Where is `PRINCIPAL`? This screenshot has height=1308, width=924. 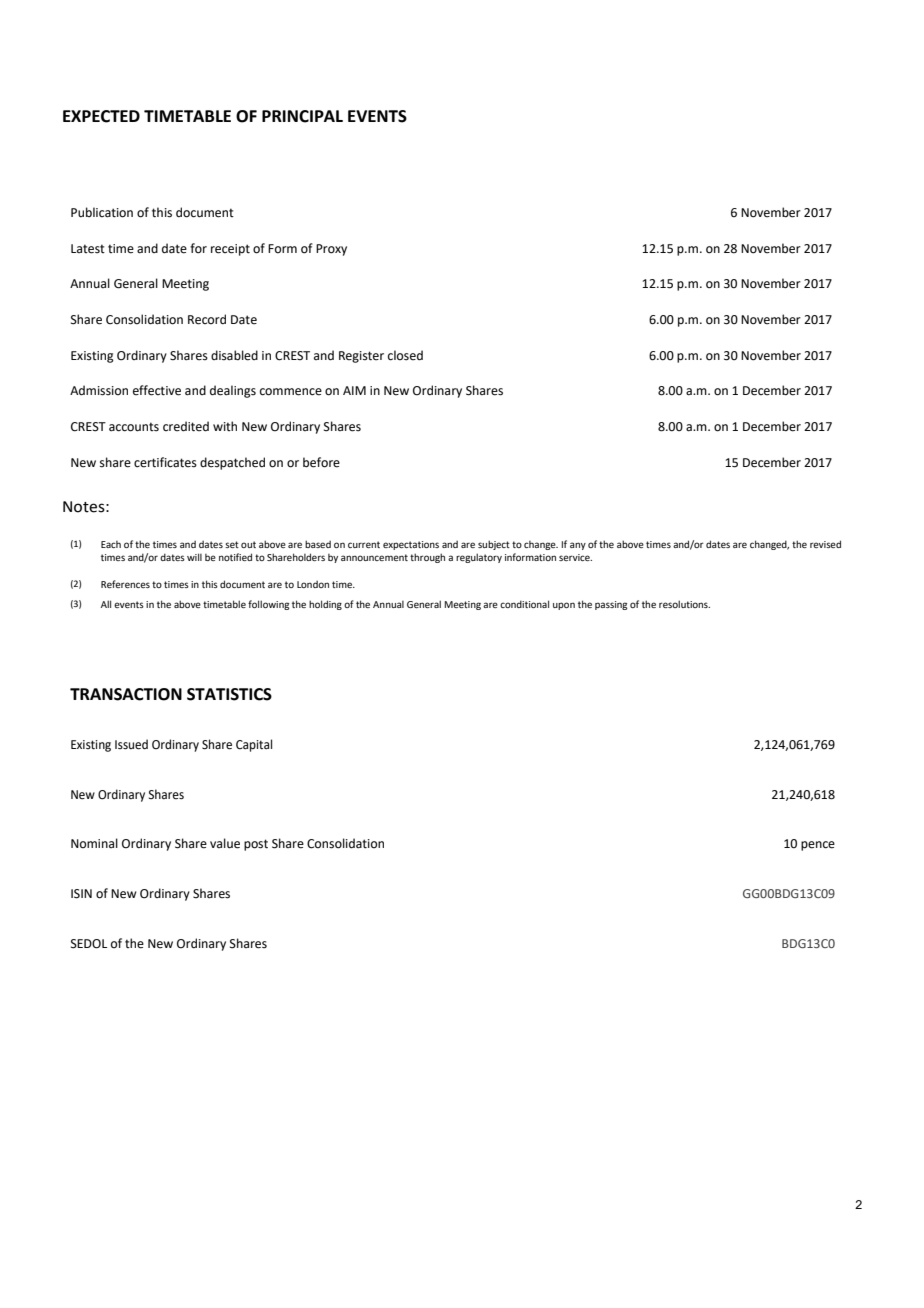
PRINCIPAL is located at coordinates (302, 116).
